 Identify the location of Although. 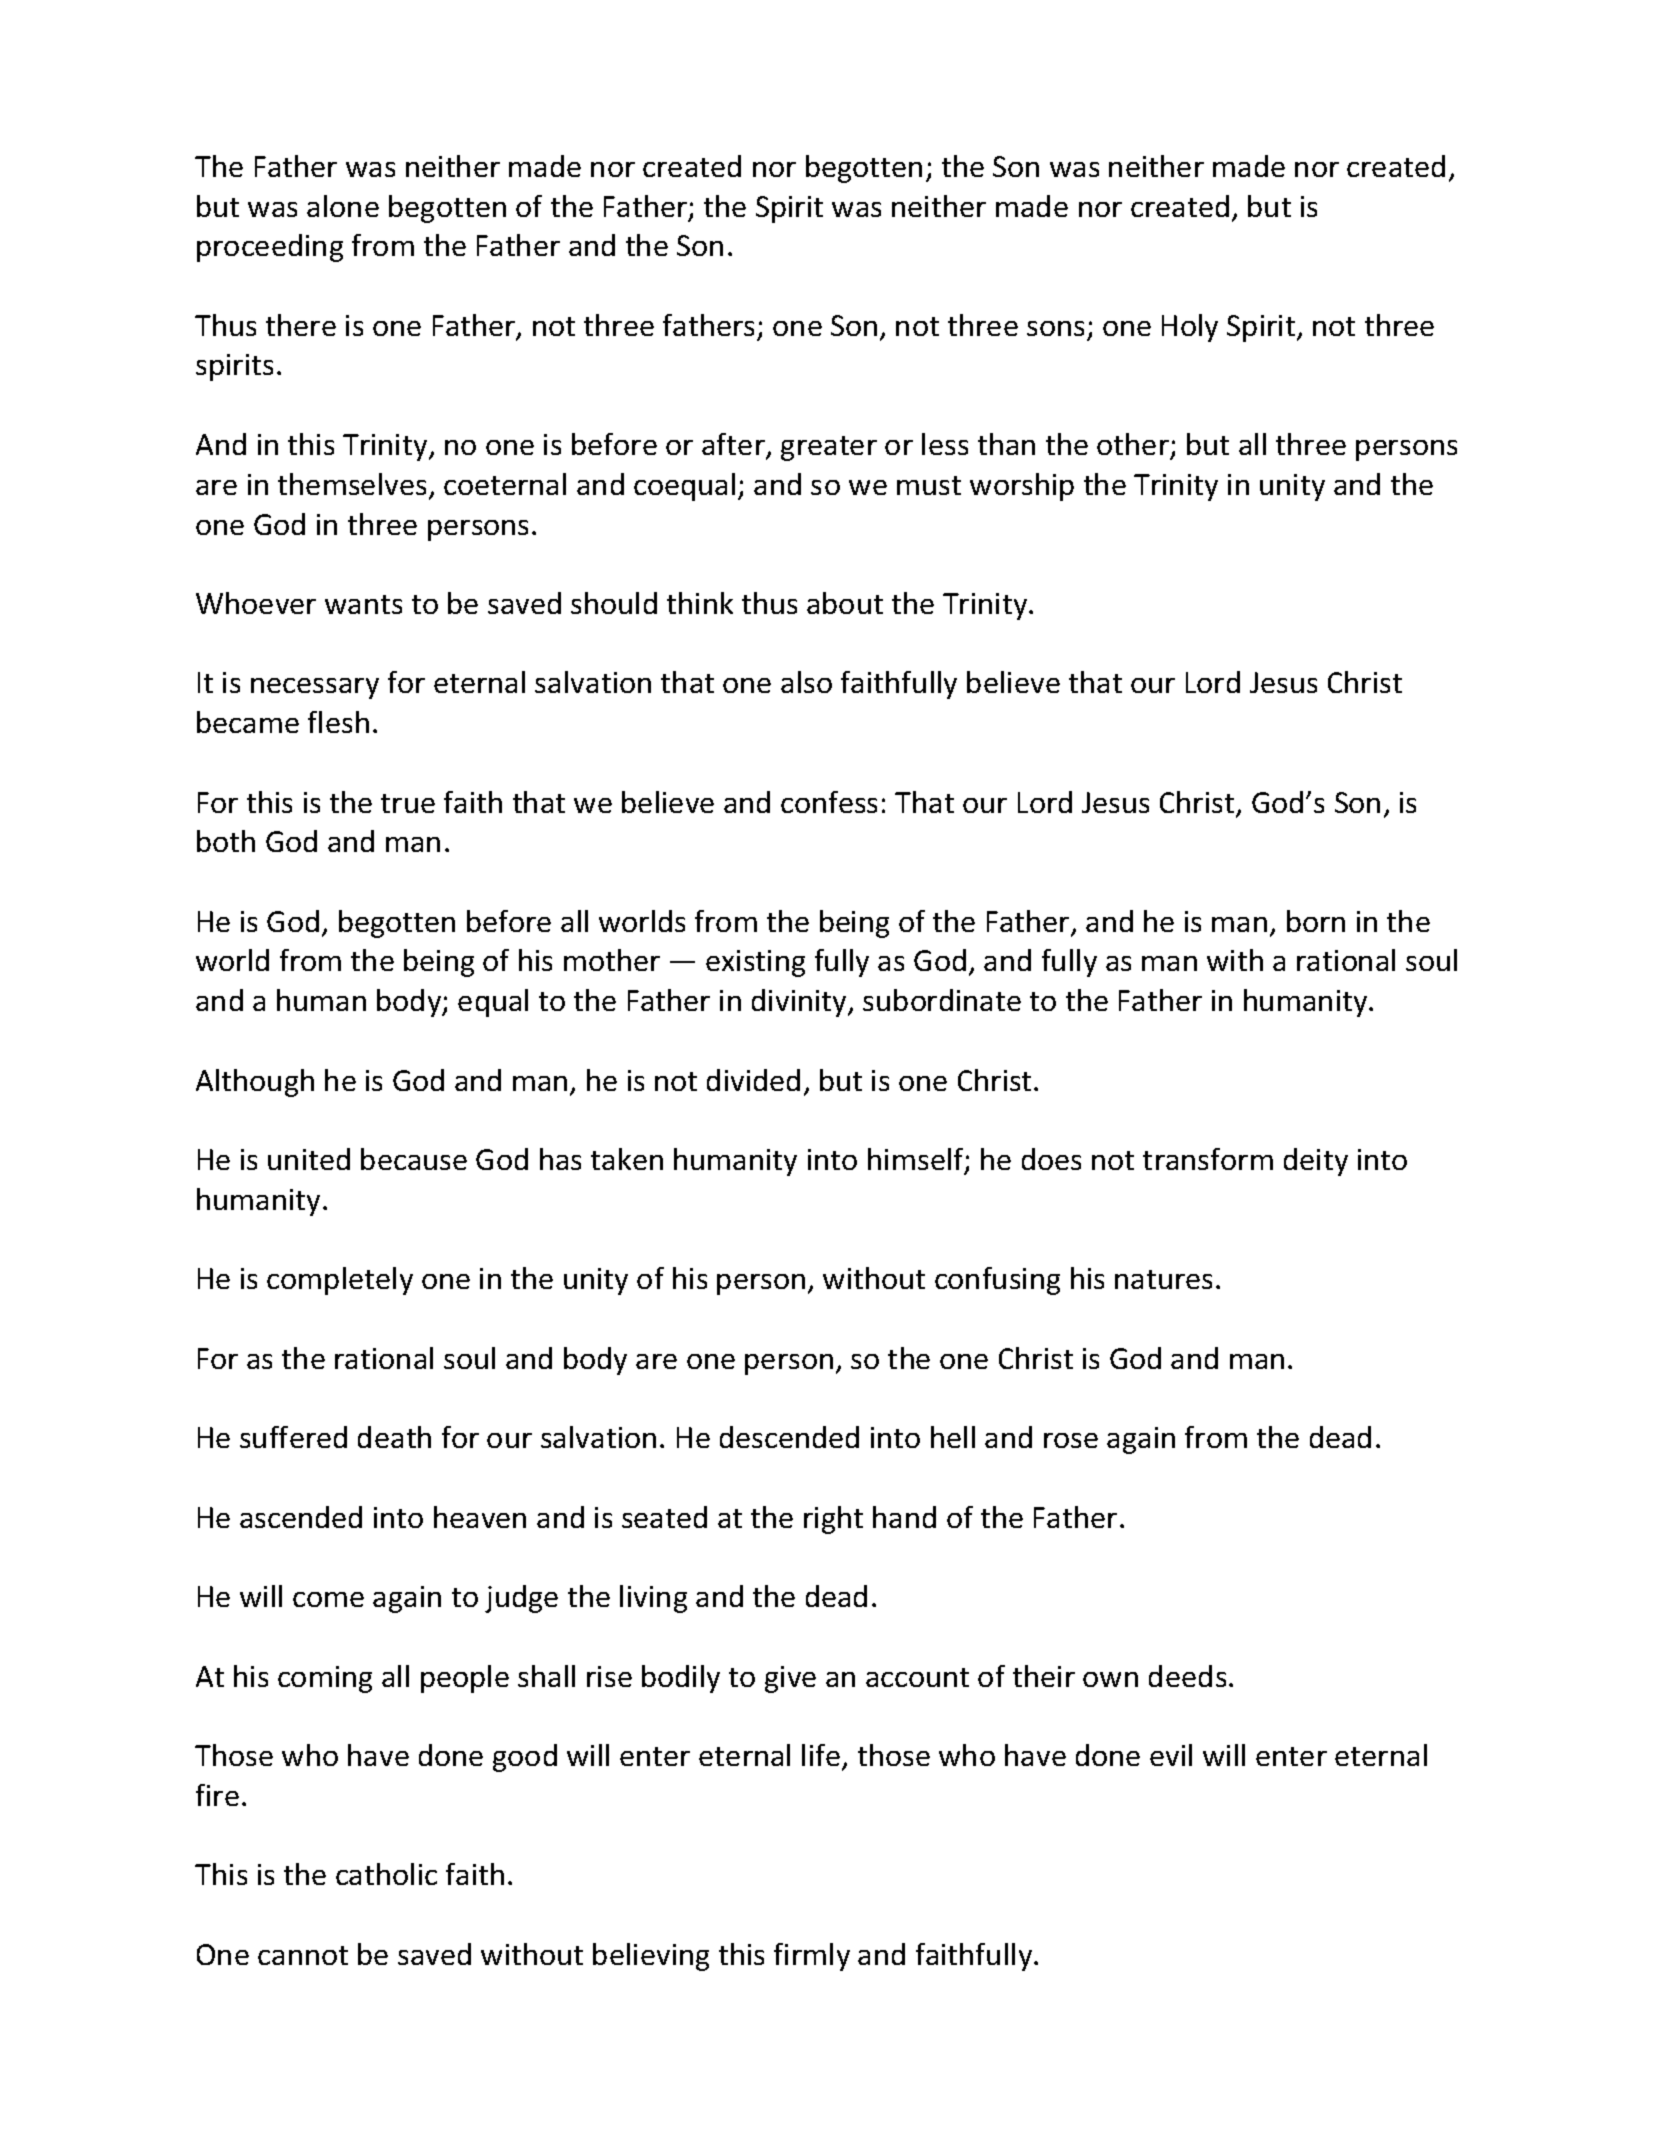
(255, 1083).
